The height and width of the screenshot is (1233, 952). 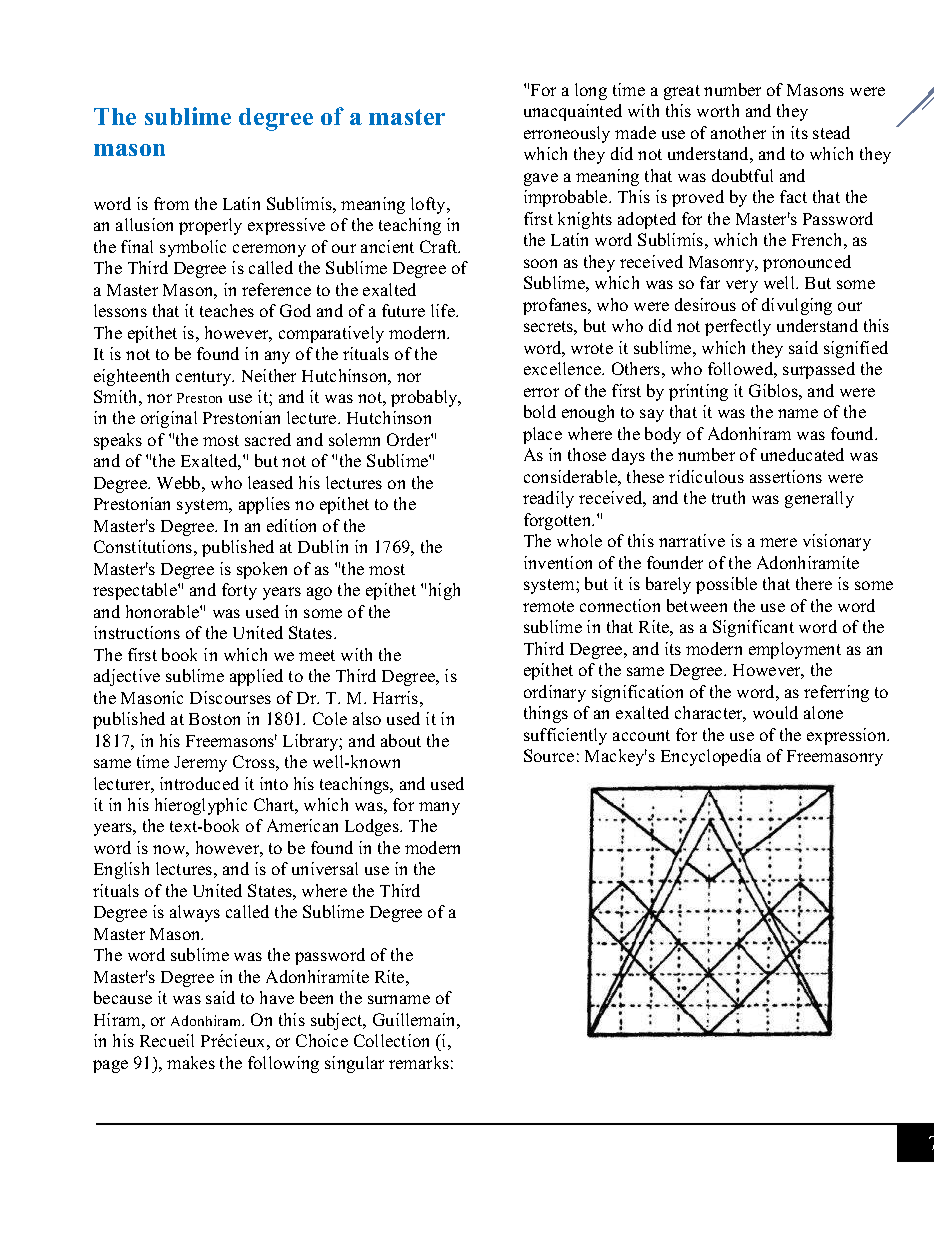 What do you see at coordinates (567, 134) in the screenshot?
I see `erroneously` at bounding box center [567, 134].
